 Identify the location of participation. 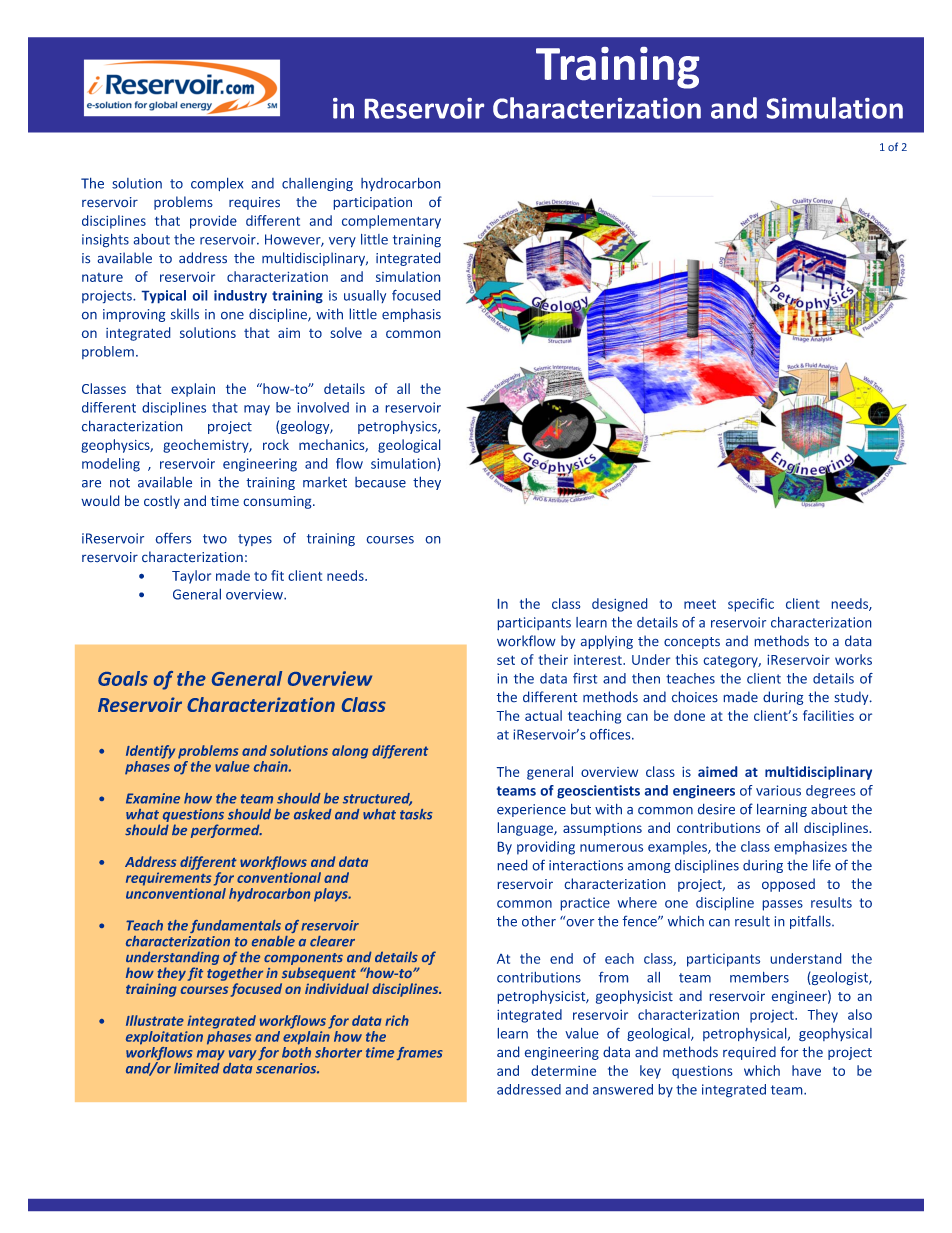
(373, 203).
